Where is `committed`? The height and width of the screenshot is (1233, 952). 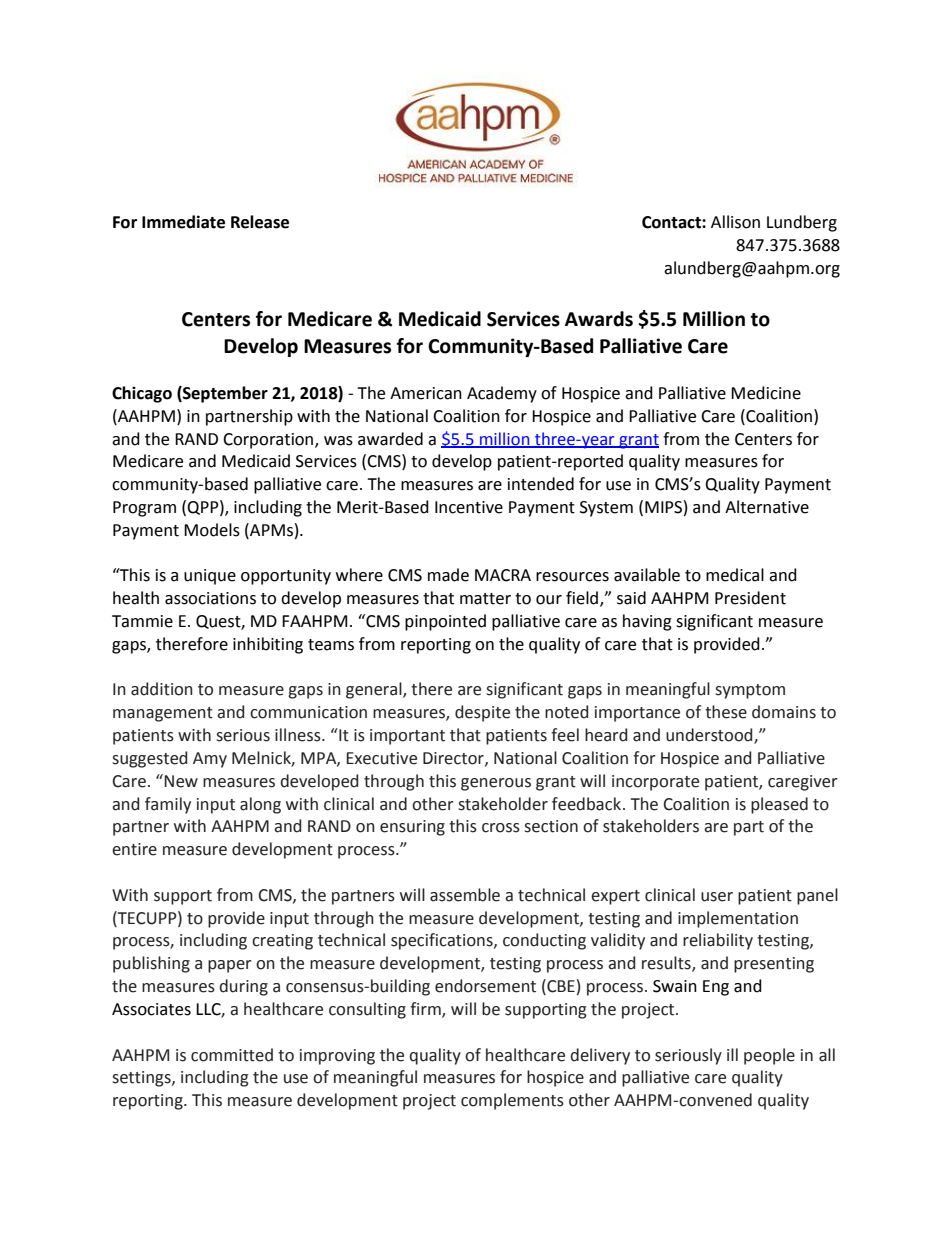
committed is located at coordinates (232, 1055).
